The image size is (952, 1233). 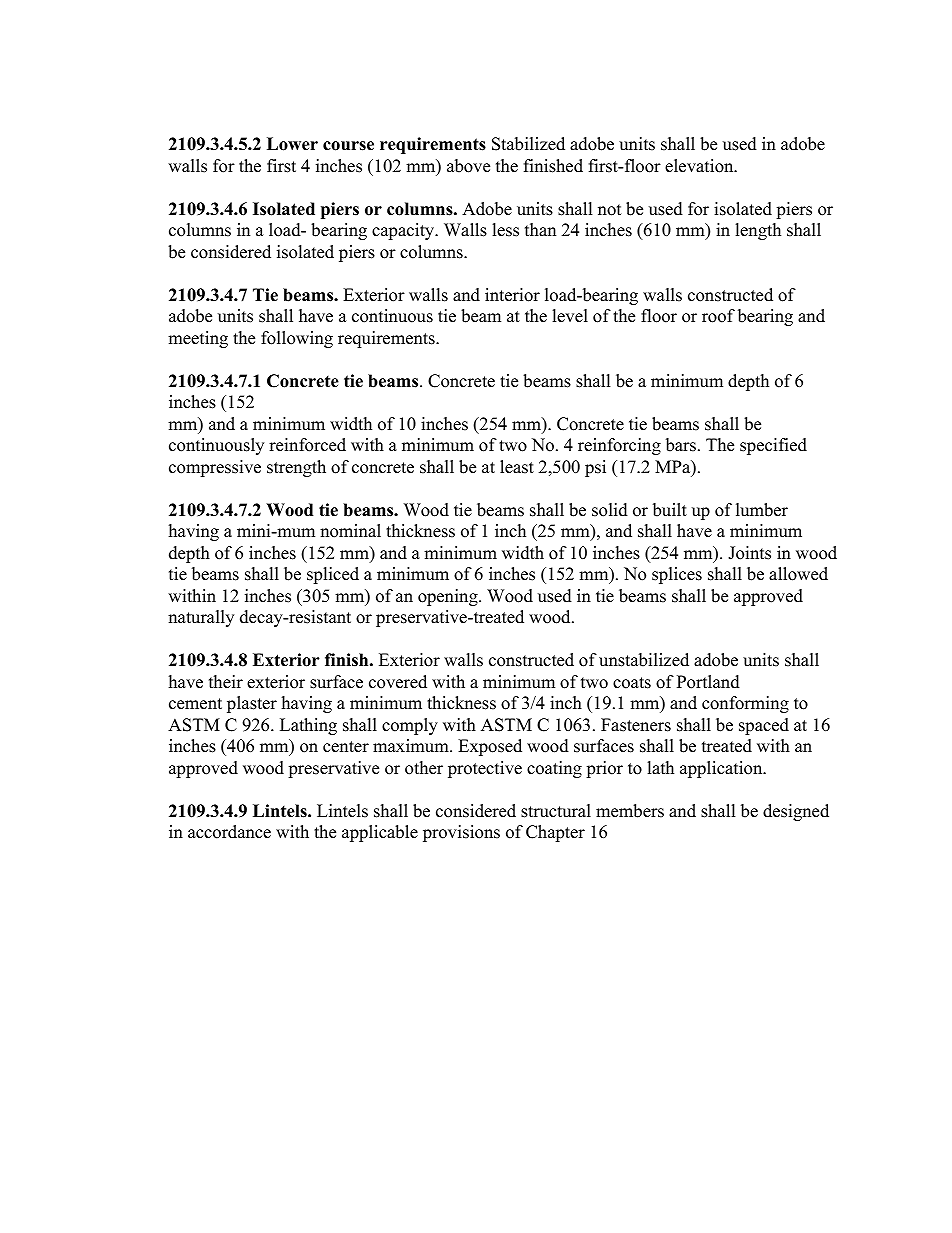 I want to click on accordance, so click(x=229, y=832).
